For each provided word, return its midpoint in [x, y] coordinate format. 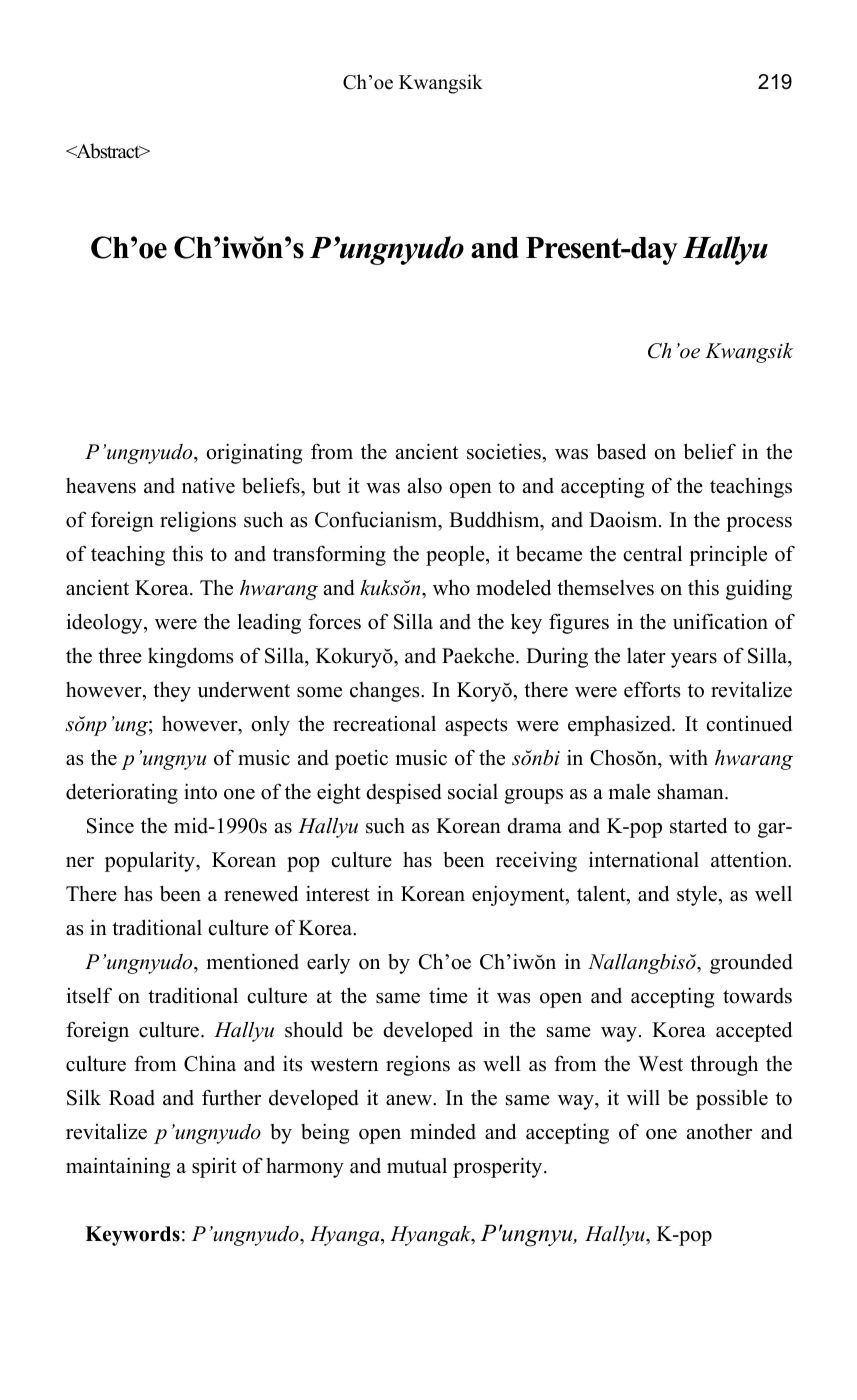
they [172, 691]
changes [386, 692]
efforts [652, 689]
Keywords [132, 1236]
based [621, 451]
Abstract [108, 151]
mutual [417, 1166]
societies [505, 451]
